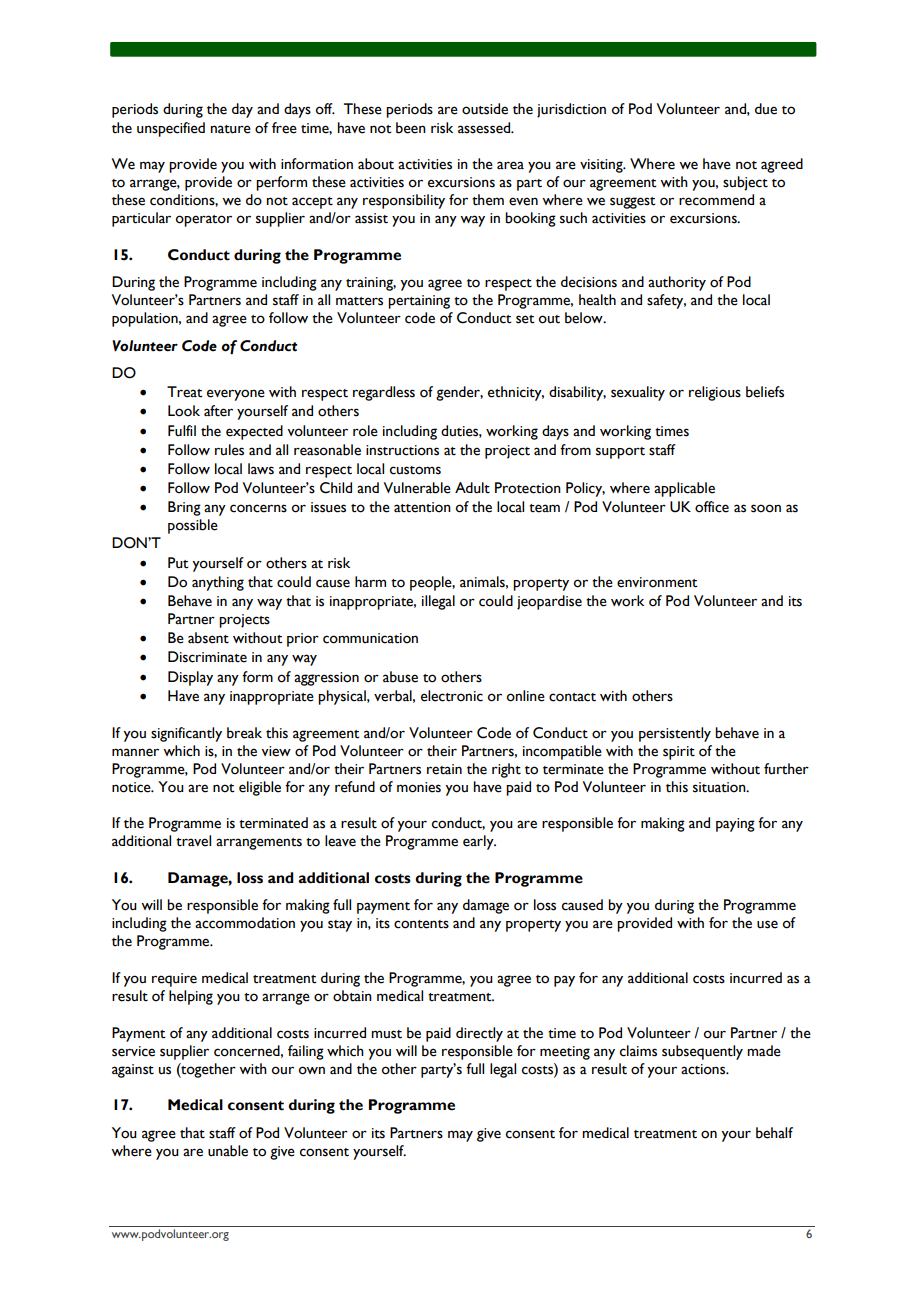 The height and width of the screenshot is (1308, 924). What do you see at coordinates (452, 696) in the screenshot?
I see `electronic` at bounding box center [452, 696].
